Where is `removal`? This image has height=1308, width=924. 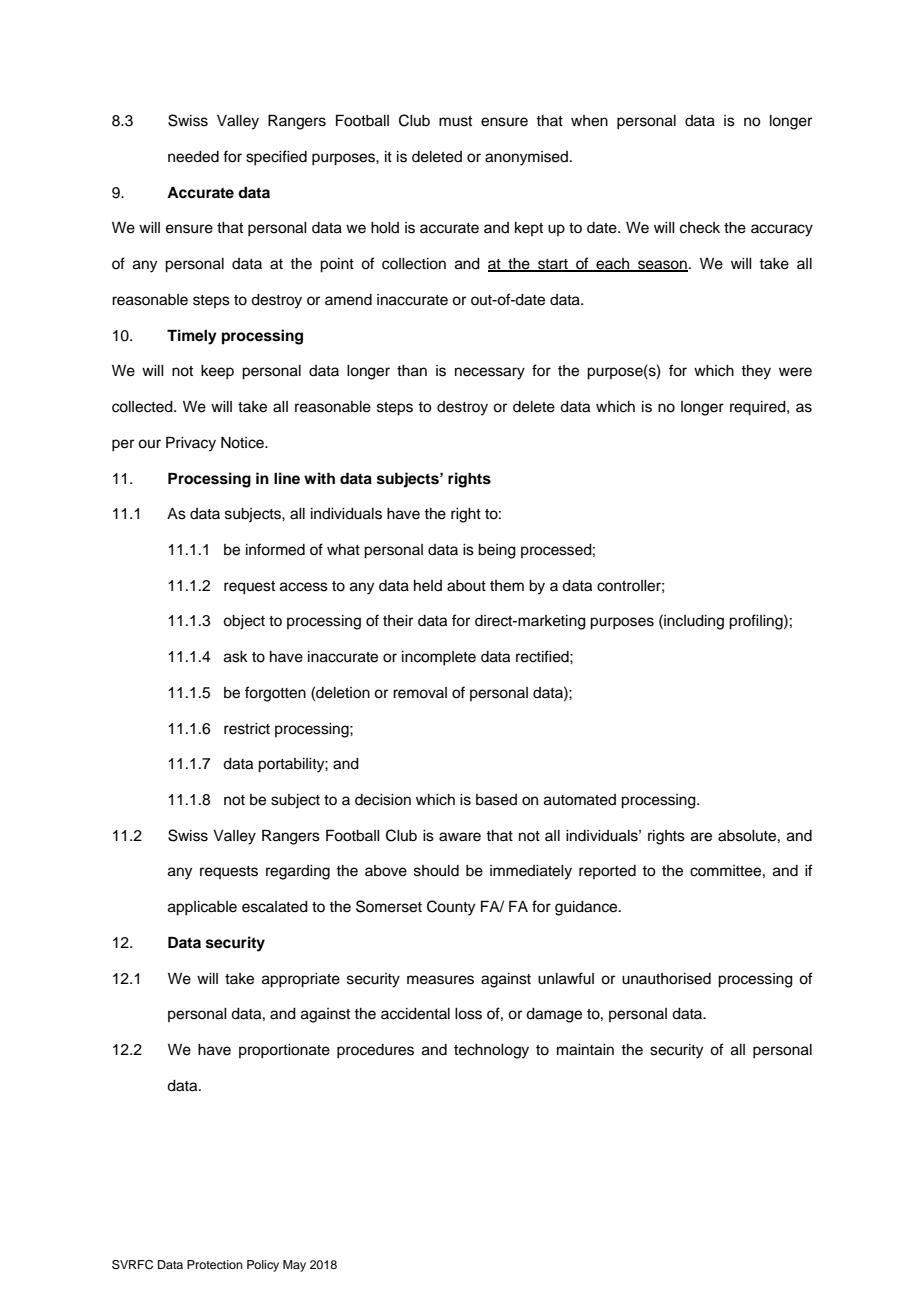 removal is located at coordinates (420, 693).
